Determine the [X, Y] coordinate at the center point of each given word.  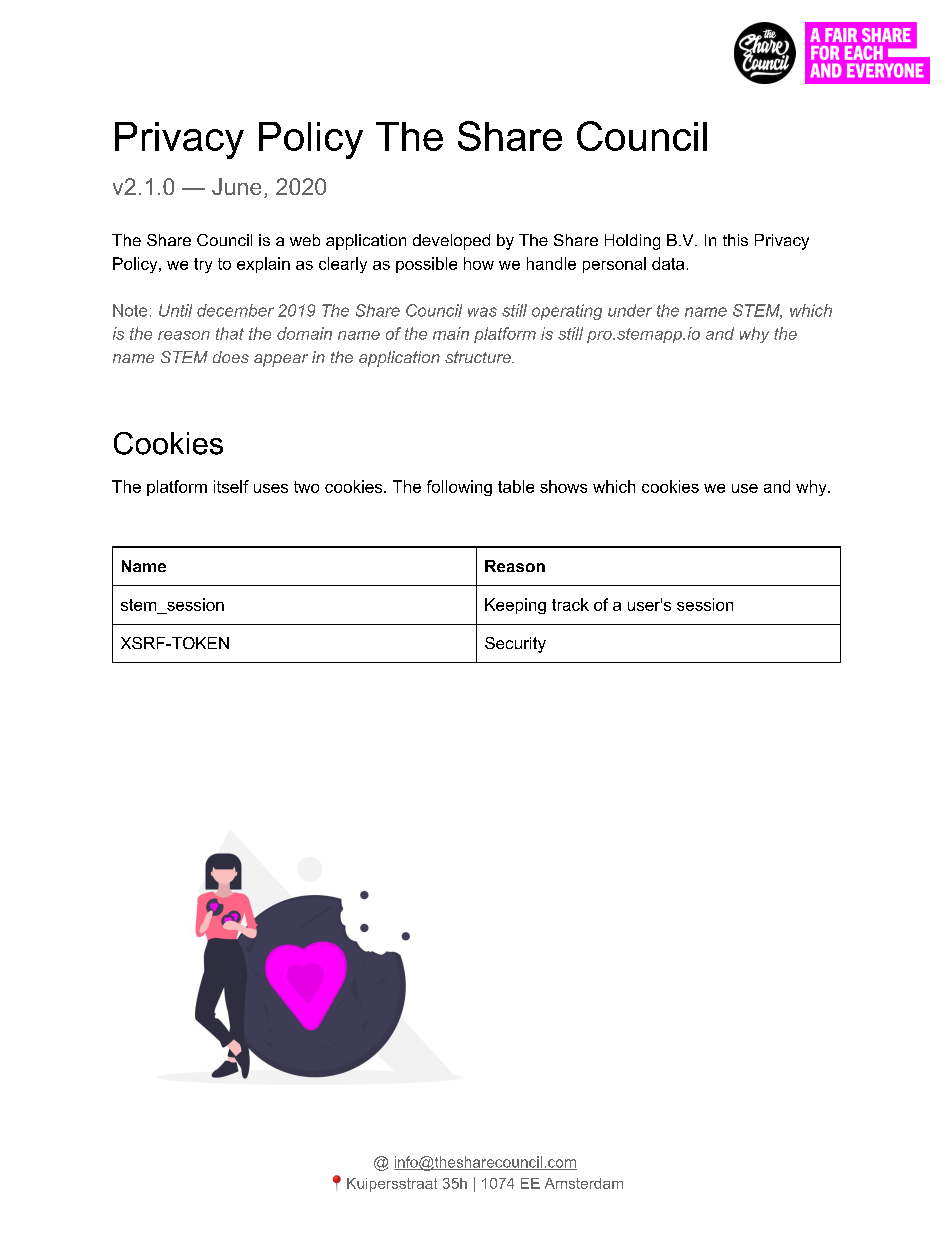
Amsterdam [584, 1183]
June [236, 186]
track [570, 604]
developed [451, 242]
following [459, 488]
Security [515, 645]
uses [271, 488]
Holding [632, 242]
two [306, 487]
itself [231, 486]
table [516, 486]
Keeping [515, 606]
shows [563, 486]
